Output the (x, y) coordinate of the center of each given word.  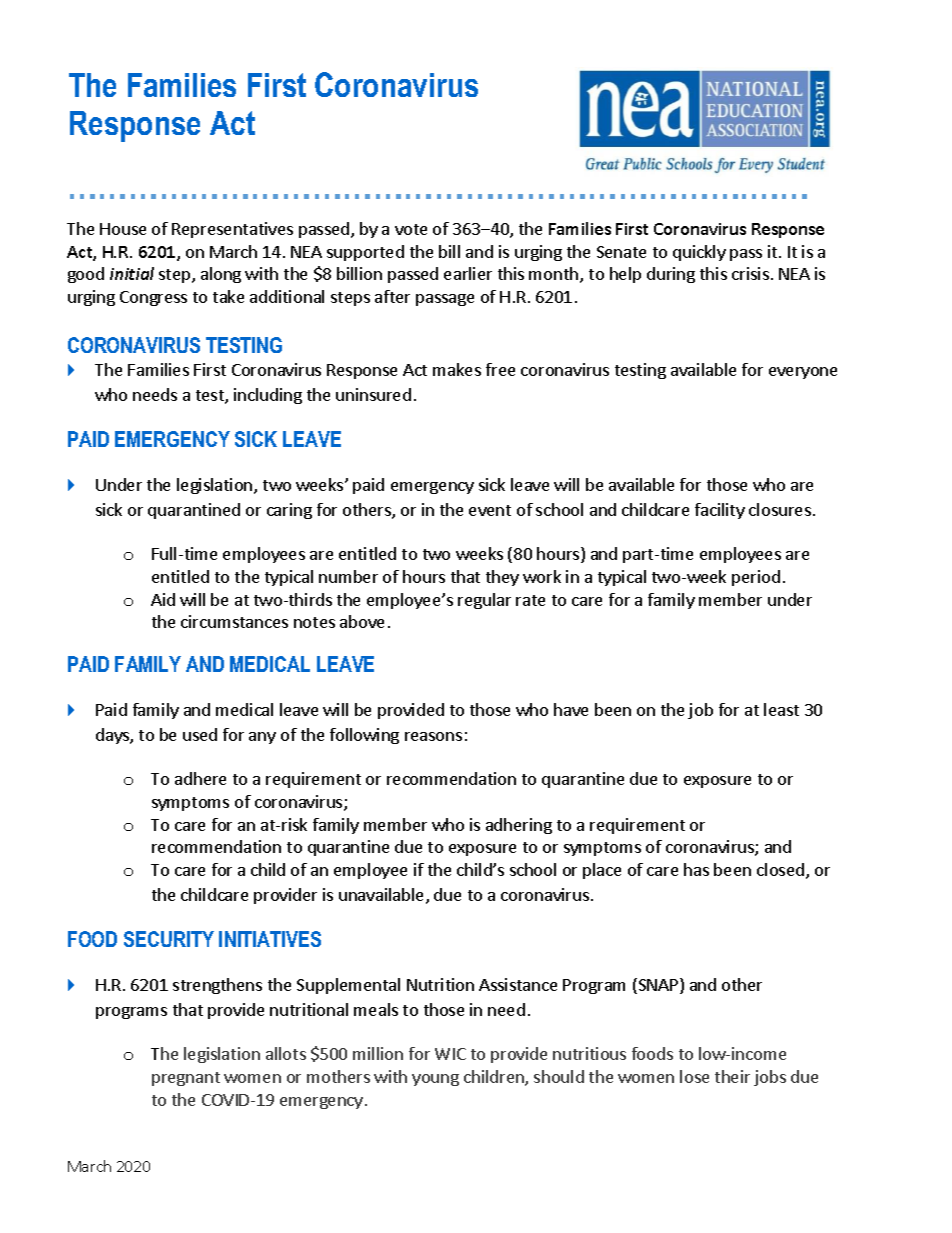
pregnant (186, 1079)
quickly (699, 253)
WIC (450, 1054)
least (781, 709)
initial (132, 273)
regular (484, 601)
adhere (200, 778)
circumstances (234, 621)
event (490, 510)
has (696, 869)
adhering (519, 826)
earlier (468, 273)
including (268, 396)
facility (720, 511)
